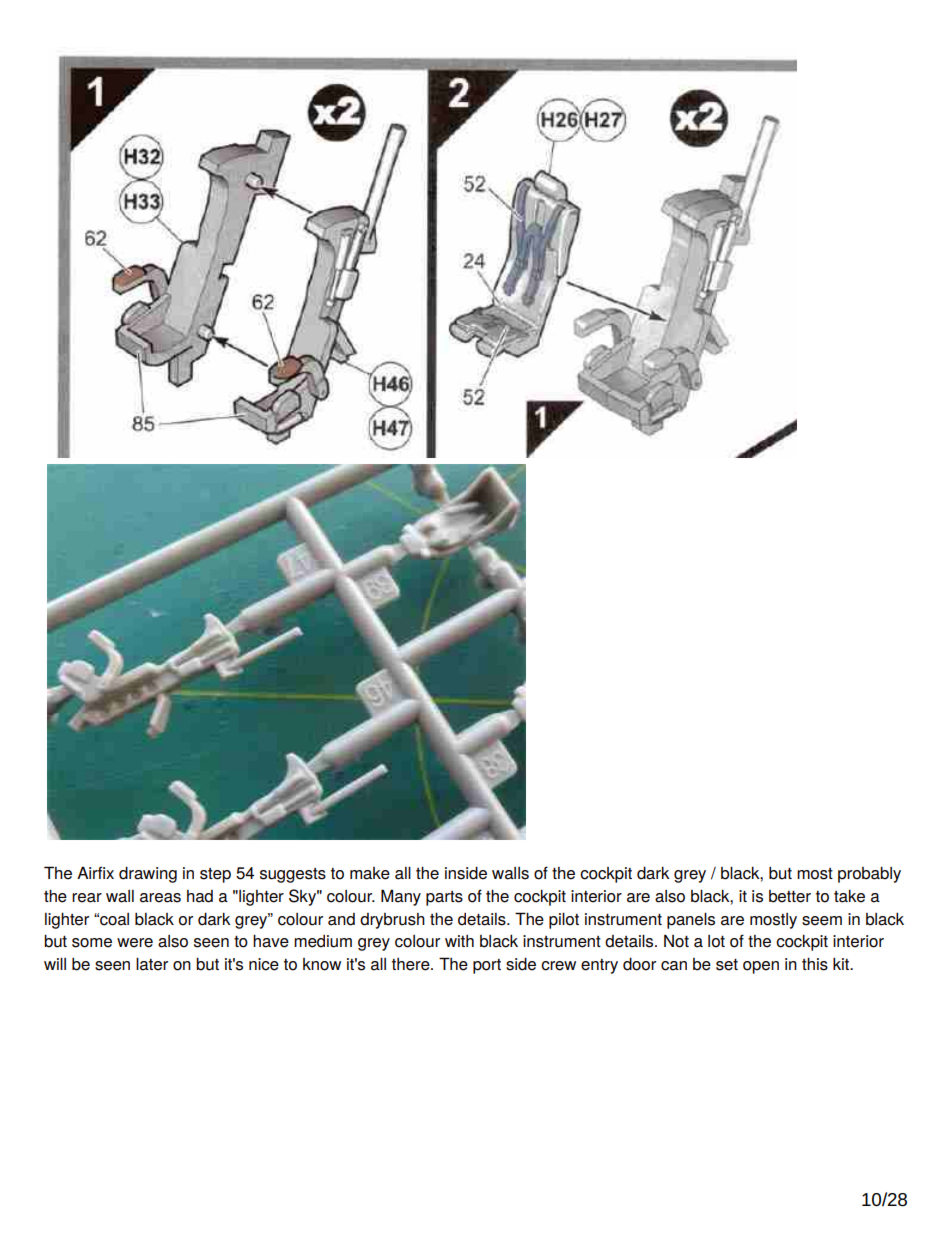 This screenshot has width=952, height=1233. I want to click on probably, so click(869, 874).
